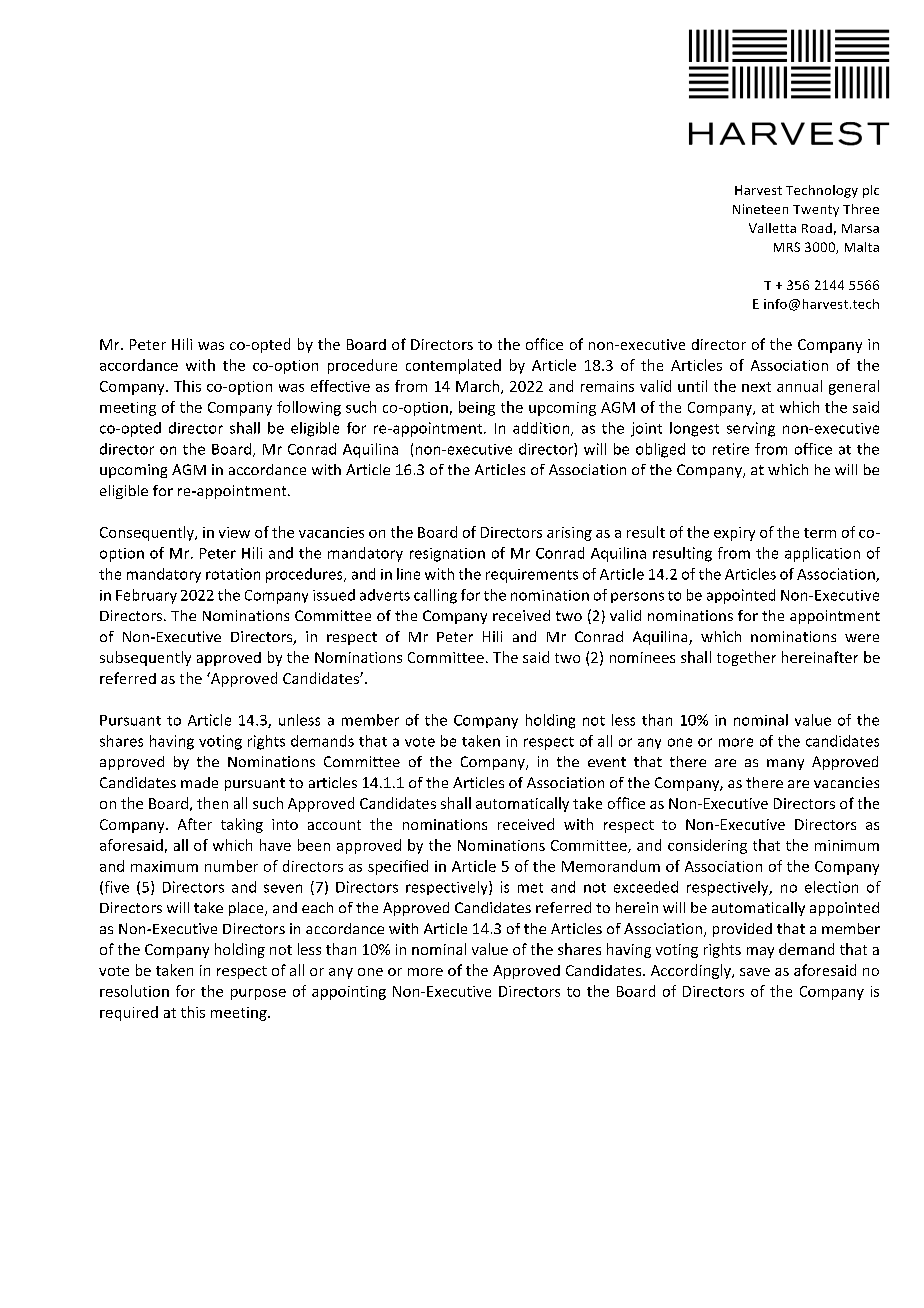  What do you see at coordinates (799, 386) in the image?
I see `annual` at bounding box center [799, 386].
